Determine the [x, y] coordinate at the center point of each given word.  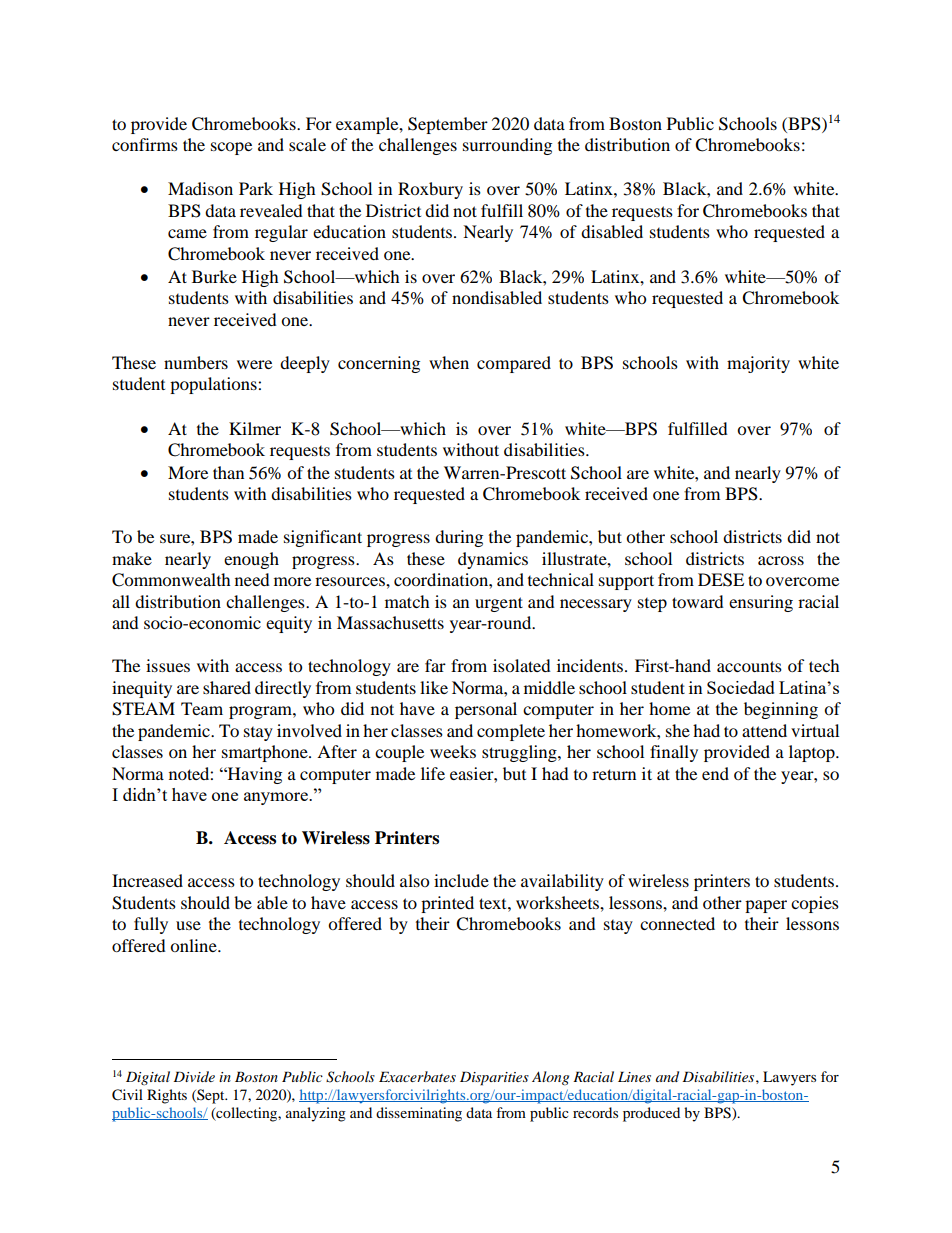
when [449, 362]
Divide [194, 1076]
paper [766, 906]
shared [227, 687]
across [781, 560]
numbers [196, 362]
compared [514, 364]
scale [307, 144]
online [194, 945]
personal [486, 710]
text [494, 903]
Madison [200, 188]
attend [764, 730]
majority [758, 364]
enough [251, 560]
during [459, 538]
